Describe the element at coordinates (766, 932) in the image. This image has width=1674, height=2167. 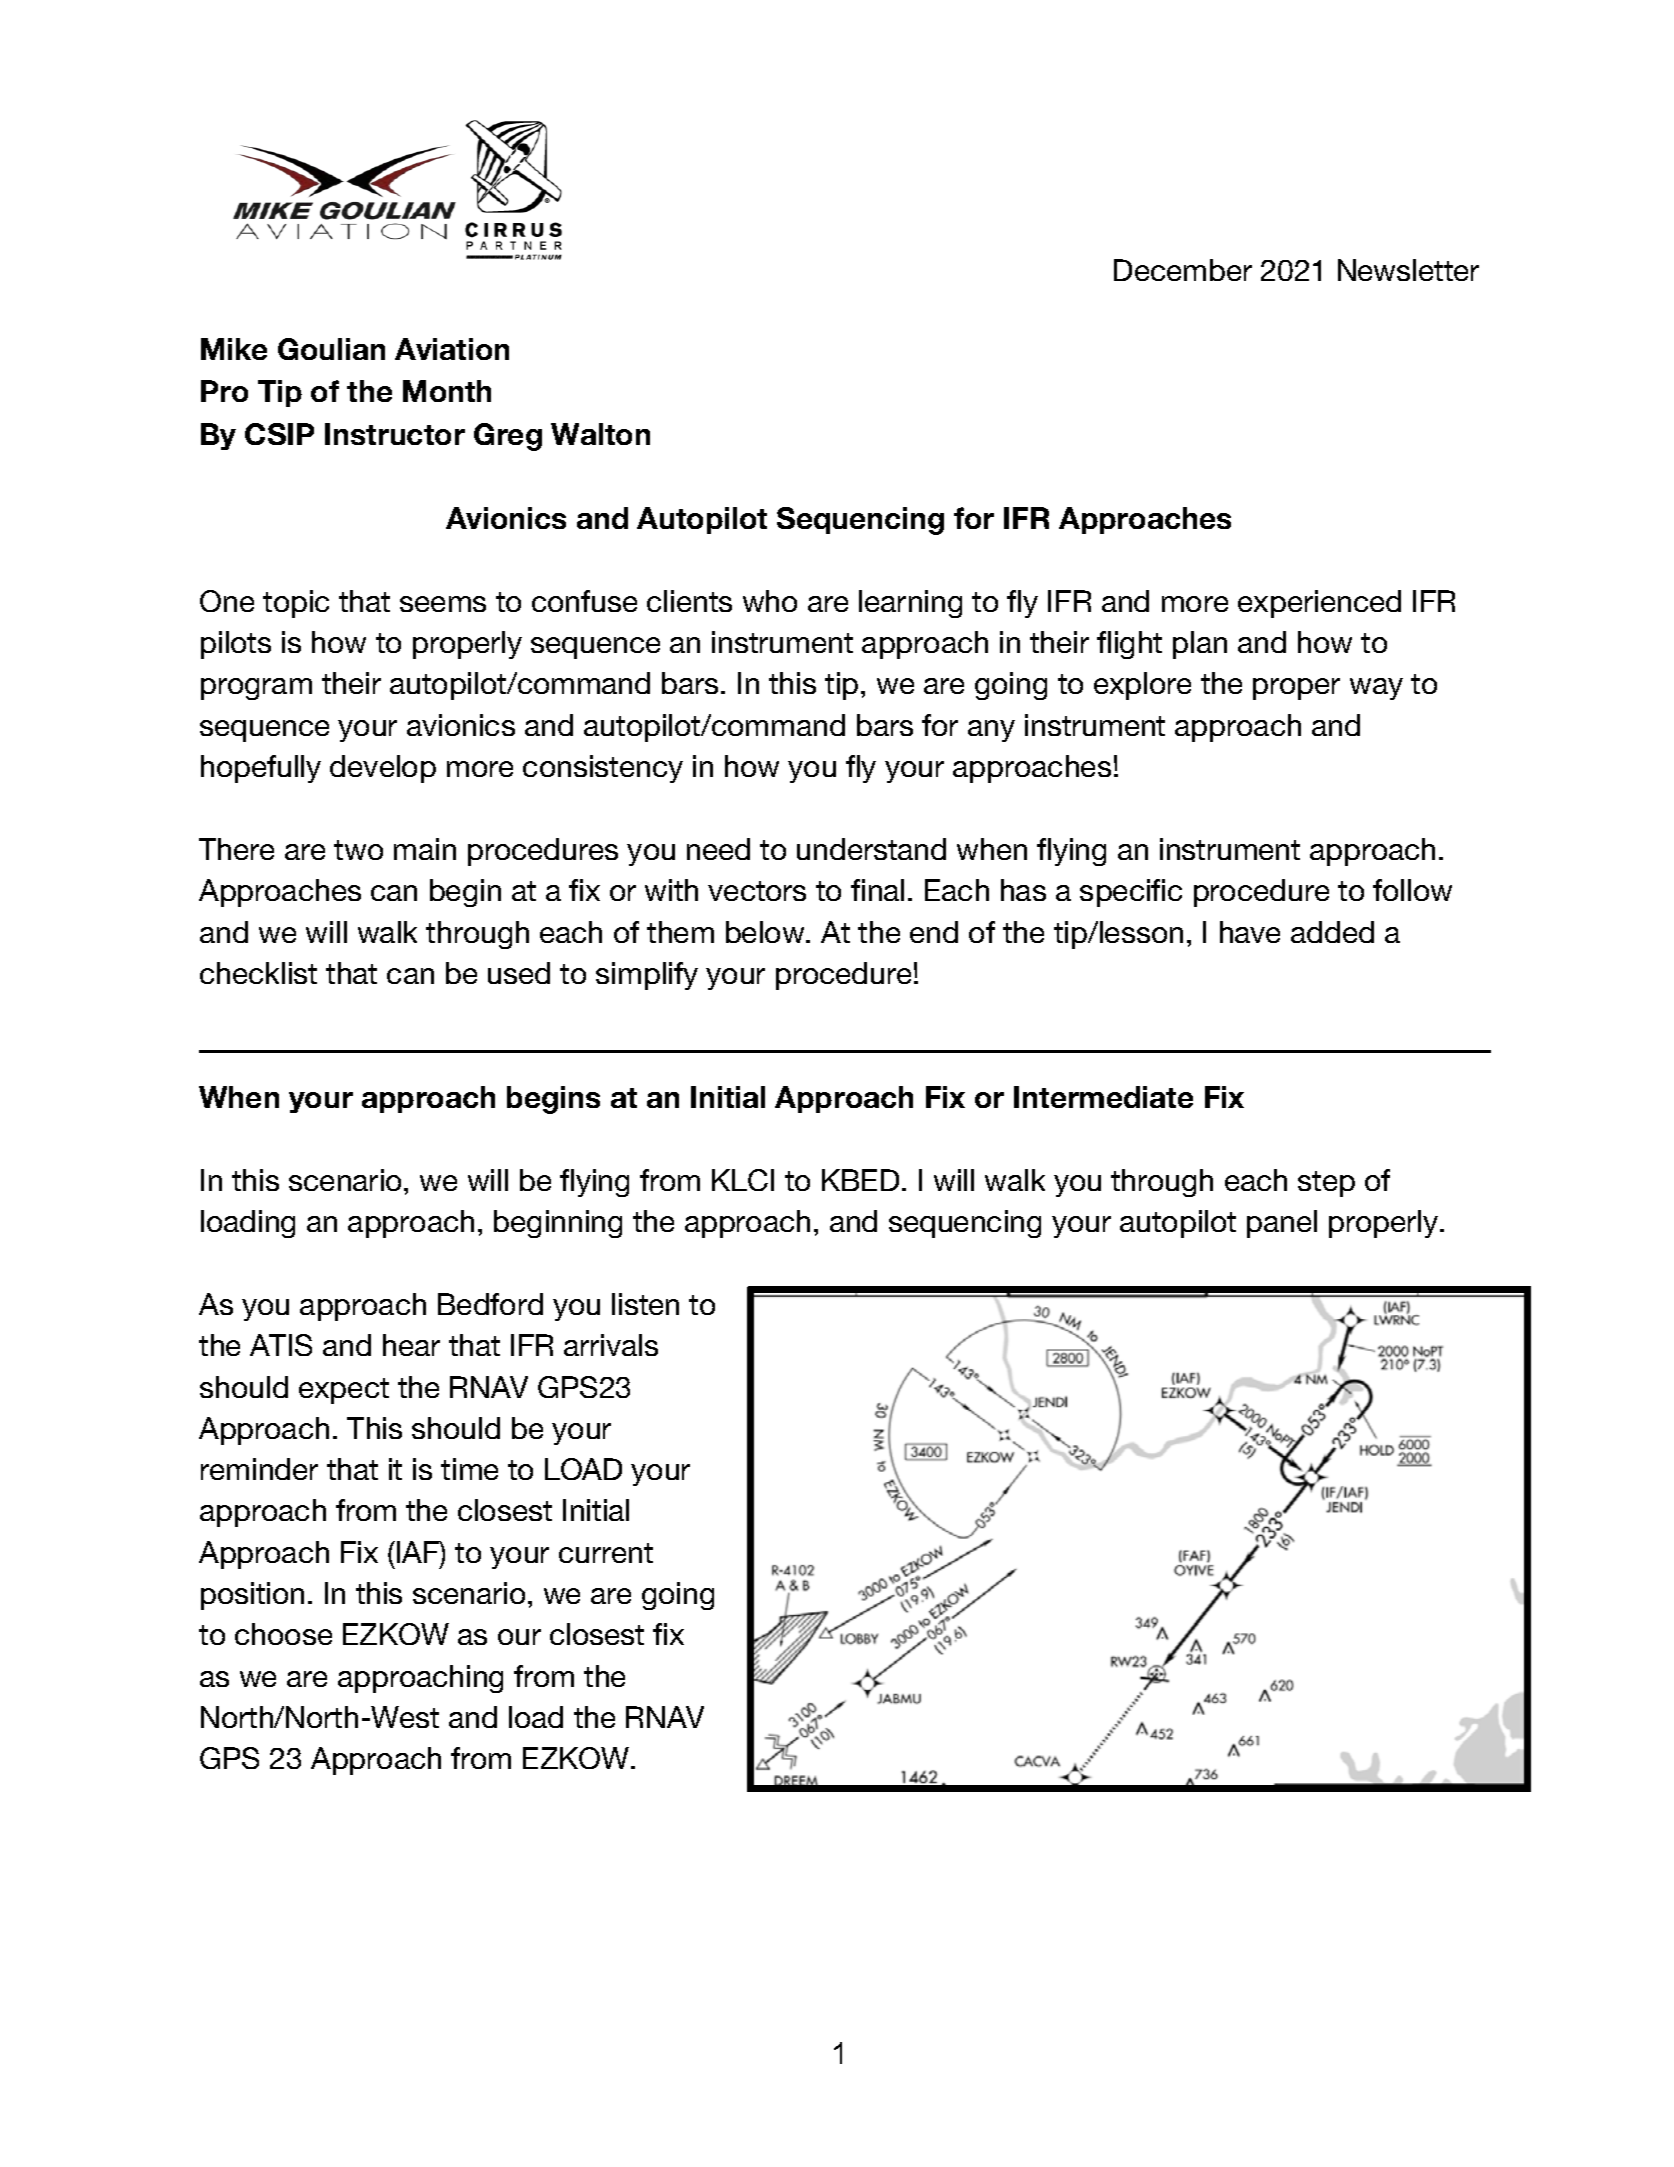
I see `below` at that location.
